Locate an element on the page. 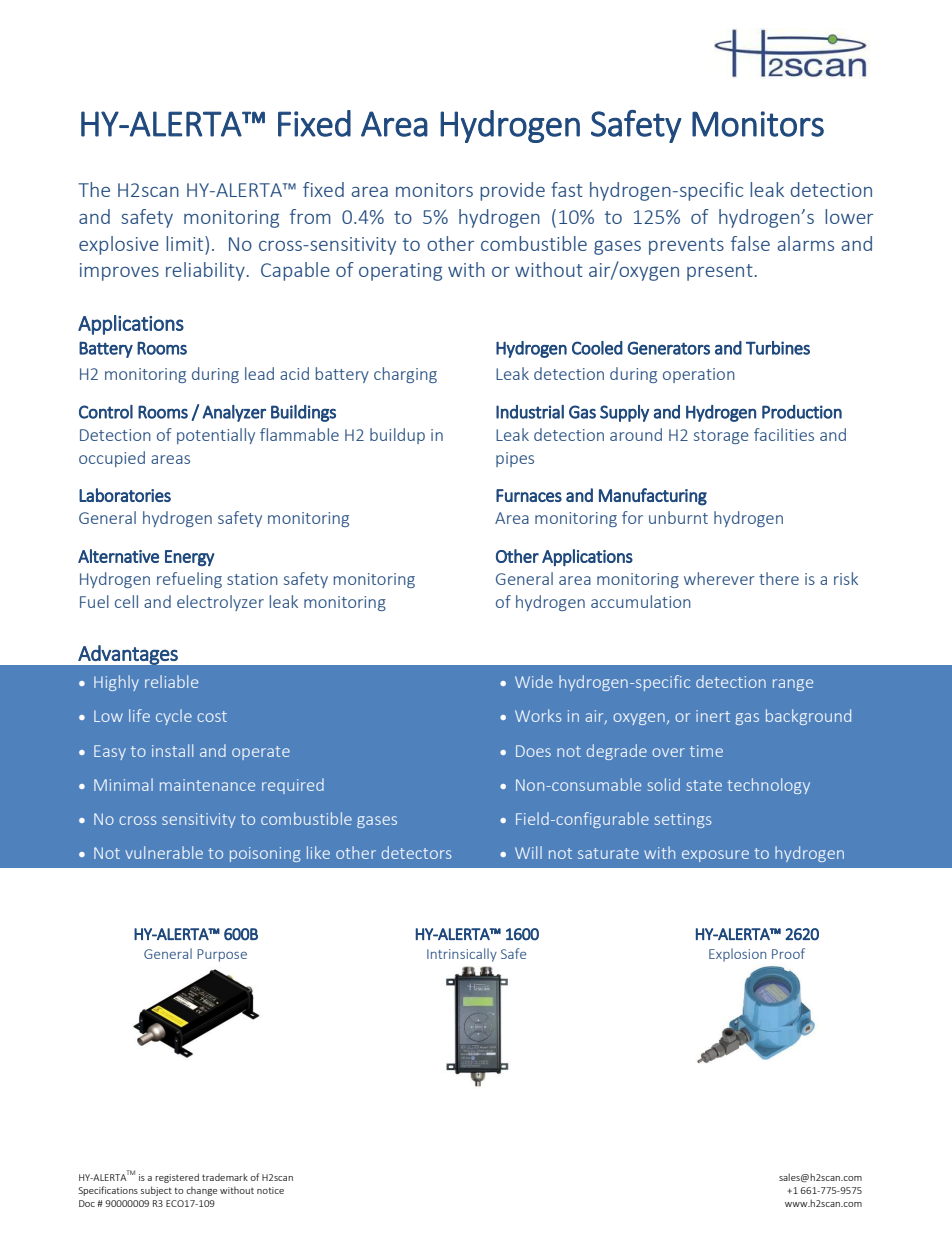 This image has width=952, height=1233. Explosion is located at coordinates (737, 955).
